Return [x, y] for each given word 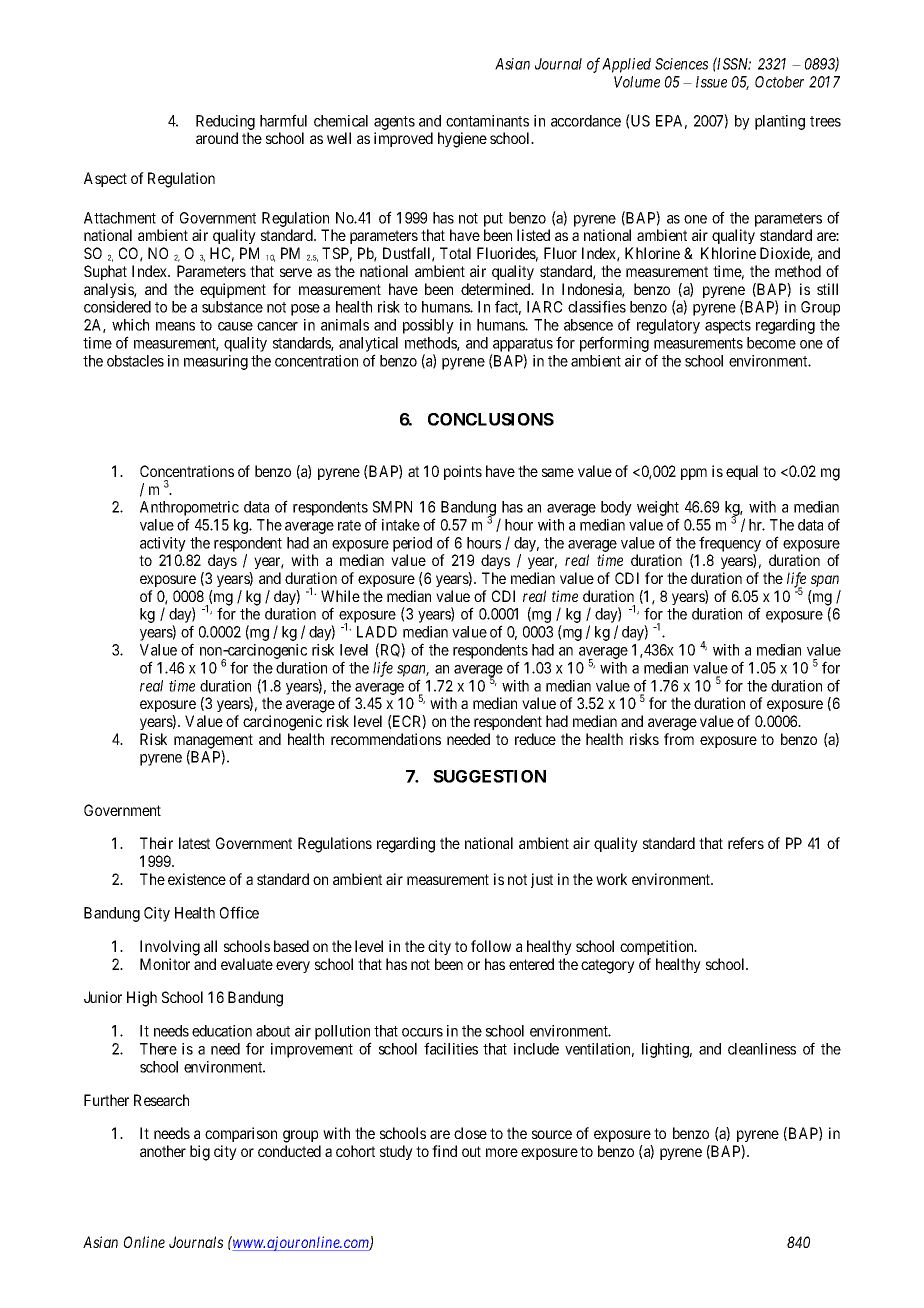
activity [163, 544]
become [771, 343]
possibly [428, 326]
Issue [711, 82]
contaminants [487, 121]
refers [746, 843]
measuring [216, 362]
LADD [377, 632]
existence [197, 879]
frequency [730, 544]
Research [161, 1100]
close [470, 1133]
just [542, 880]
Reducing [225, 122]
